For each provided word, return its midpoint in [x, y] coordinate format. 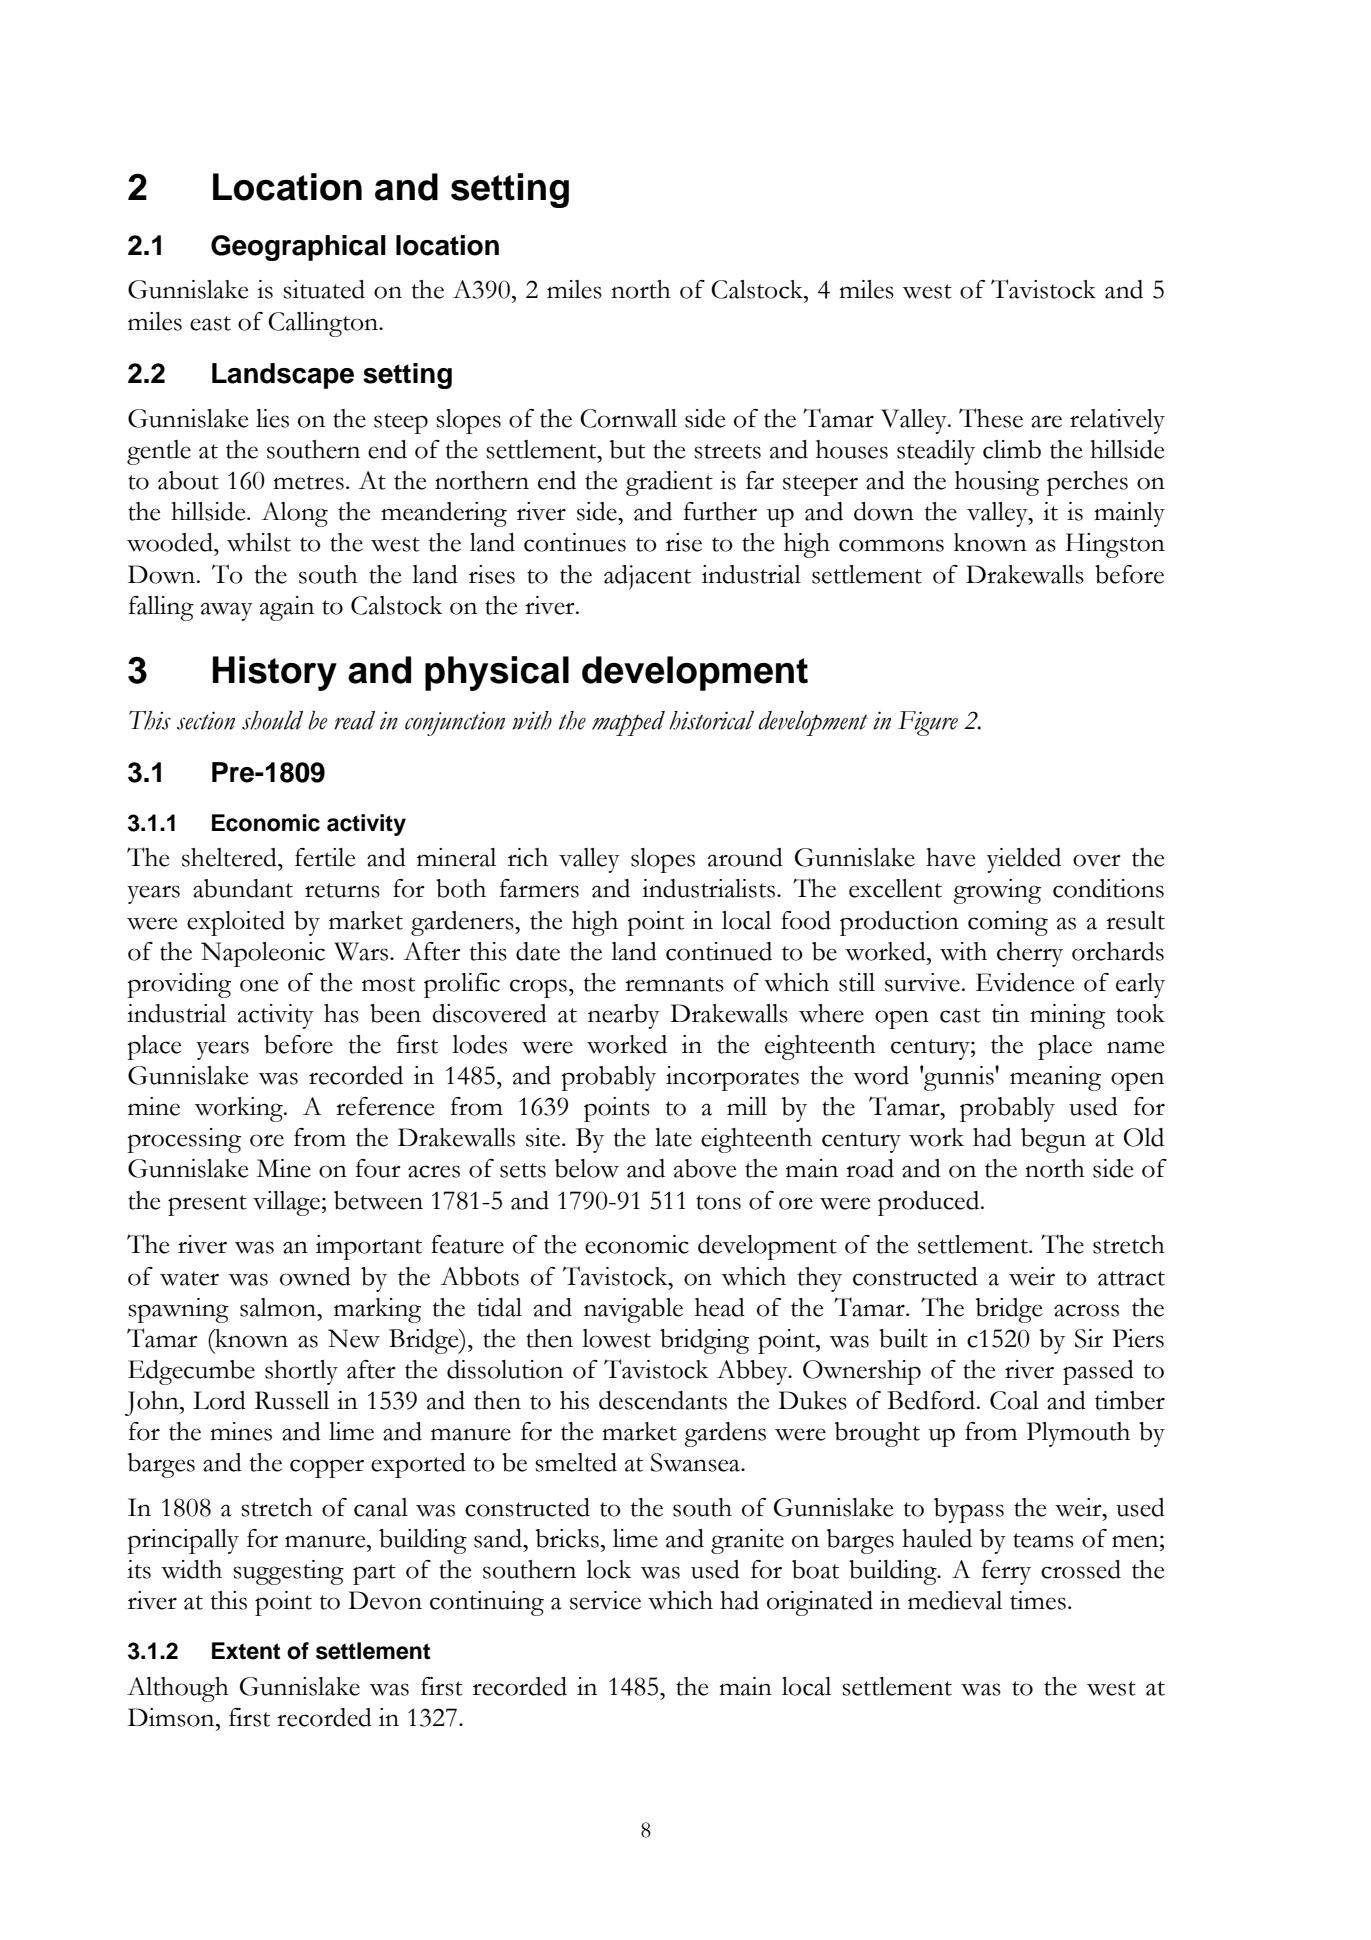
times [1038, 1600]
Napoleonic [263, 954]
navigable [633, 1310]
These [991, 418]
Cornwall [628, 418]
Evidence [1025, 982]
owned [315, 1276]
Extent [246, 1651]
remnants [674, 984]
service [605, 1600]
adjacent [647, 577]
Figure [928, 723]
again [287, 608]
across [1086, 1310]
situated [324, 289]
